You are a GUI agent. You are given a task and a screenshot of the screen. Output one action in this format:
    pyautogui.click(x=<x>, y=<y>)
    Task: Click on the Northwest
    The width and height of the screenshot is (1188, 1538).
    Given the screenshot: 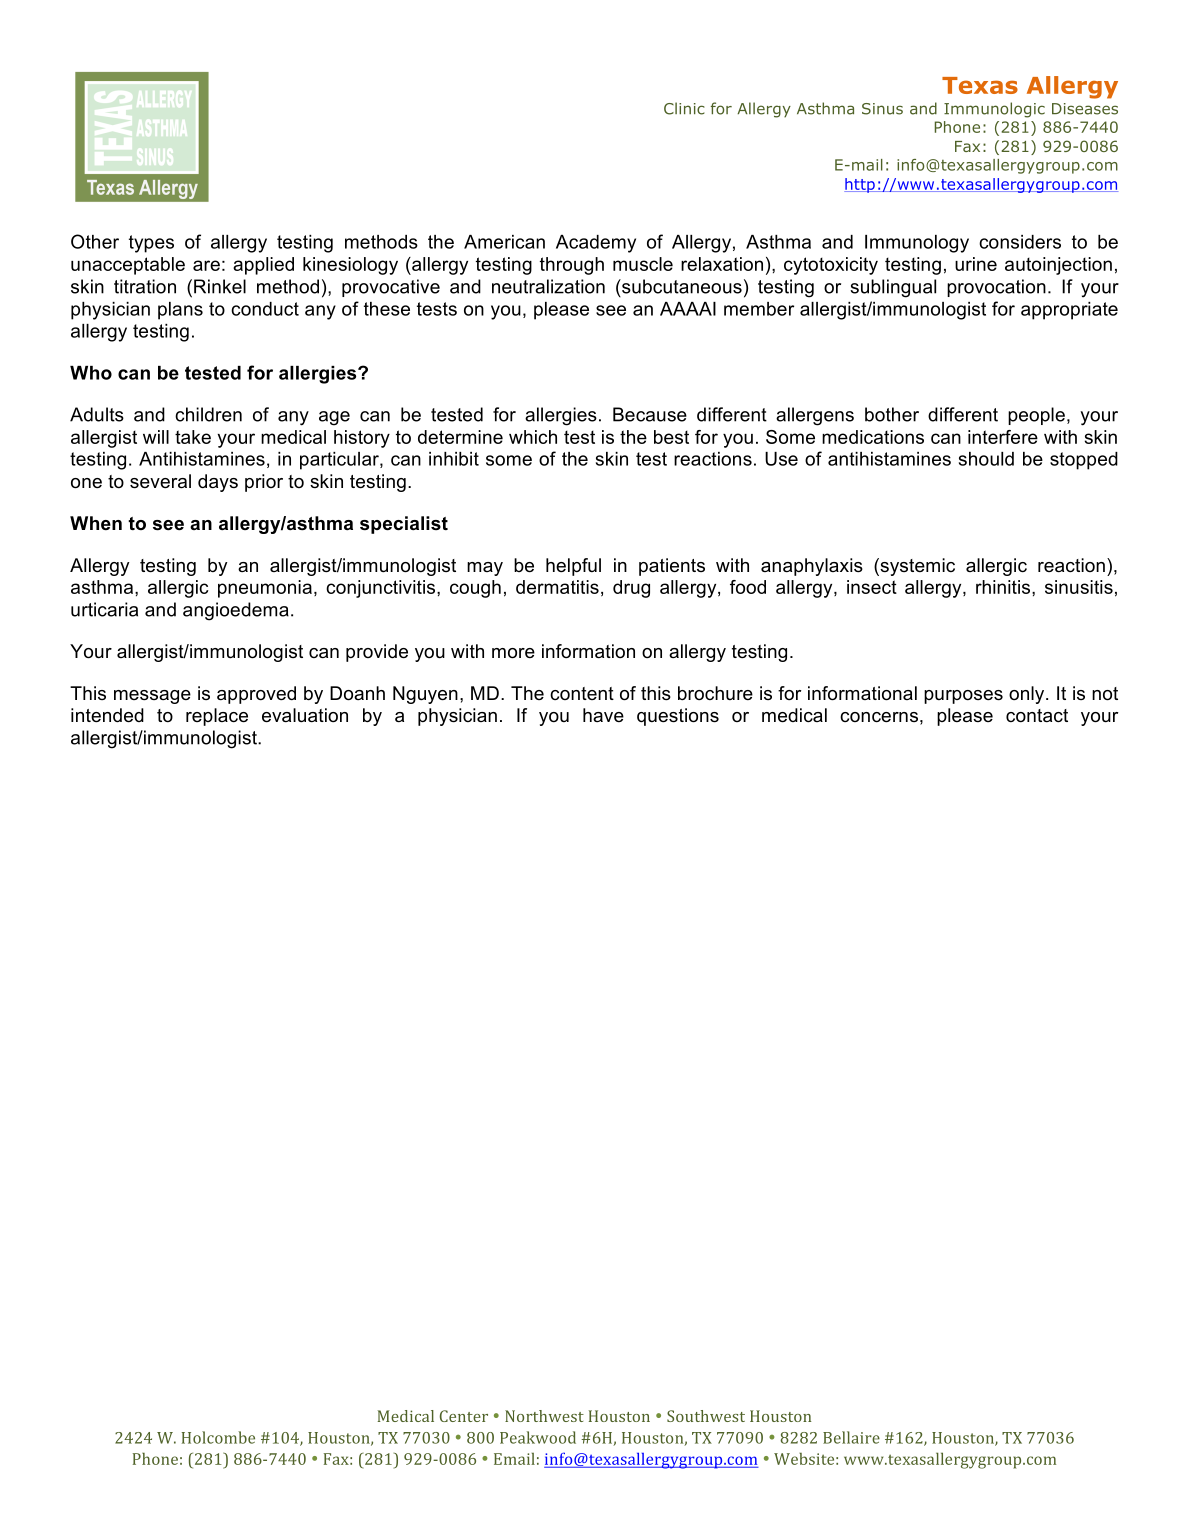 What is the action you would take?
    pyautogui.click(x=544, y=1416)
